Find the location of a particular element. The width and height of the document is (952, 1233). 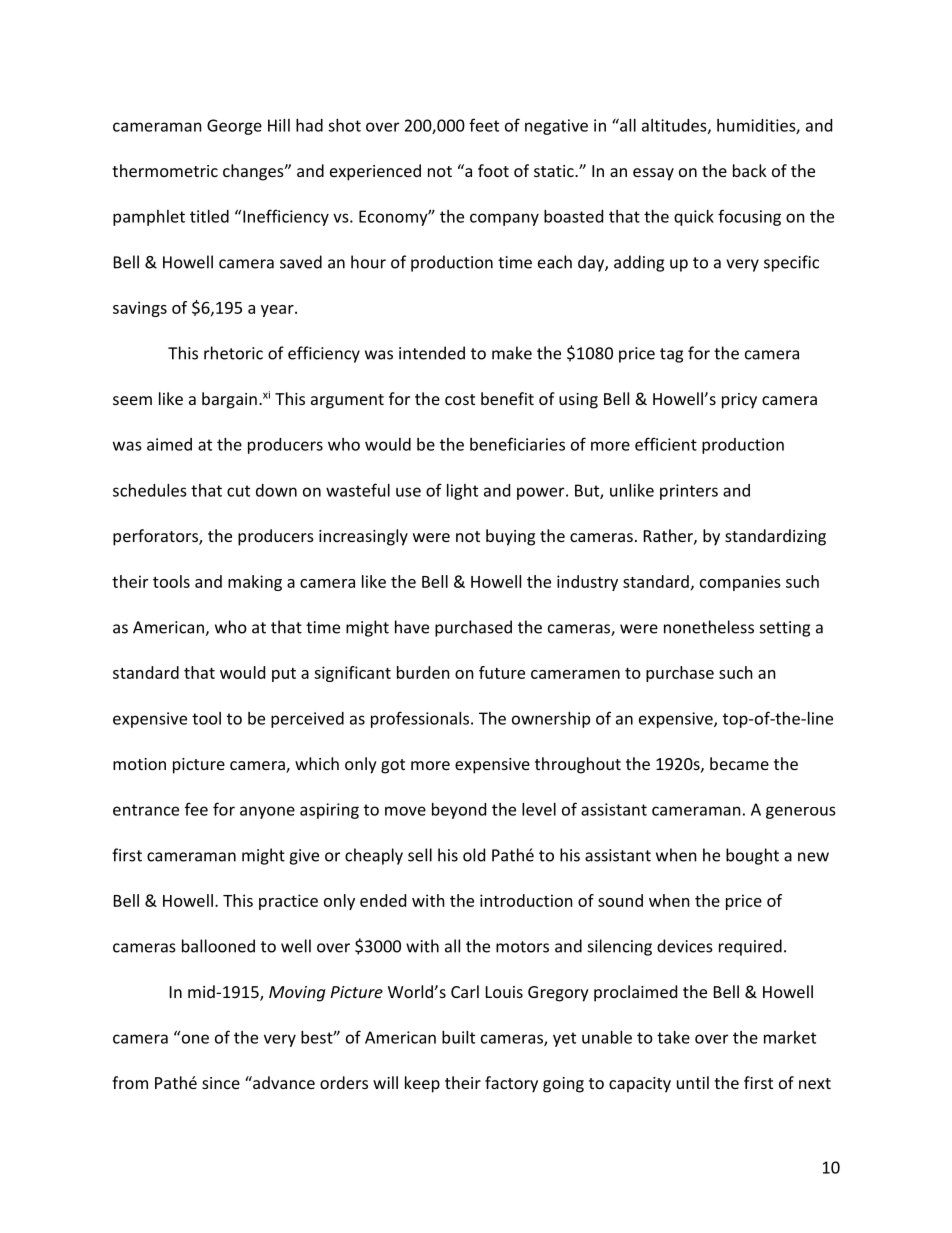

companies is located at coordinates (740, 583).
